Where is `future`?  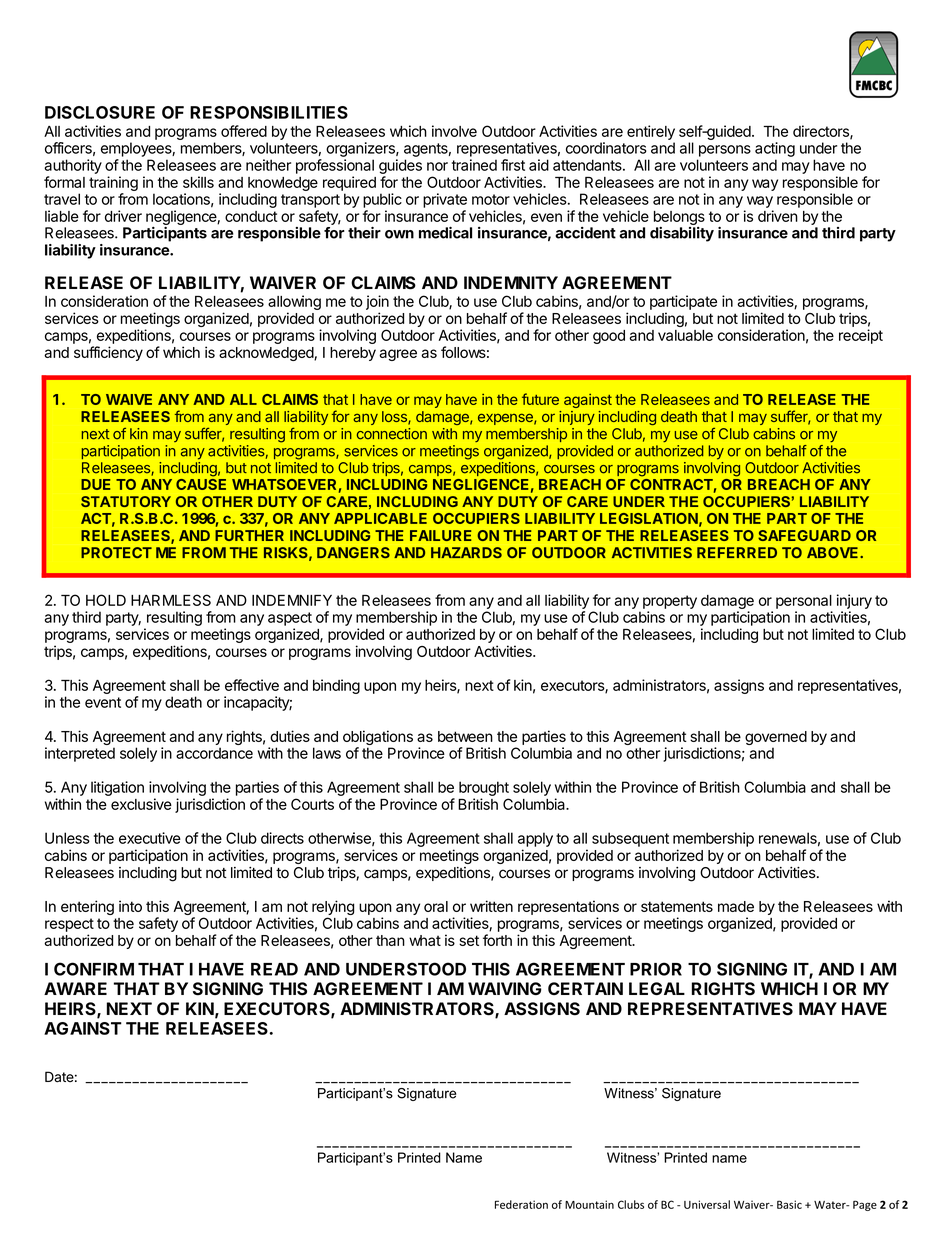
future is located at coordinates (540, 399).
